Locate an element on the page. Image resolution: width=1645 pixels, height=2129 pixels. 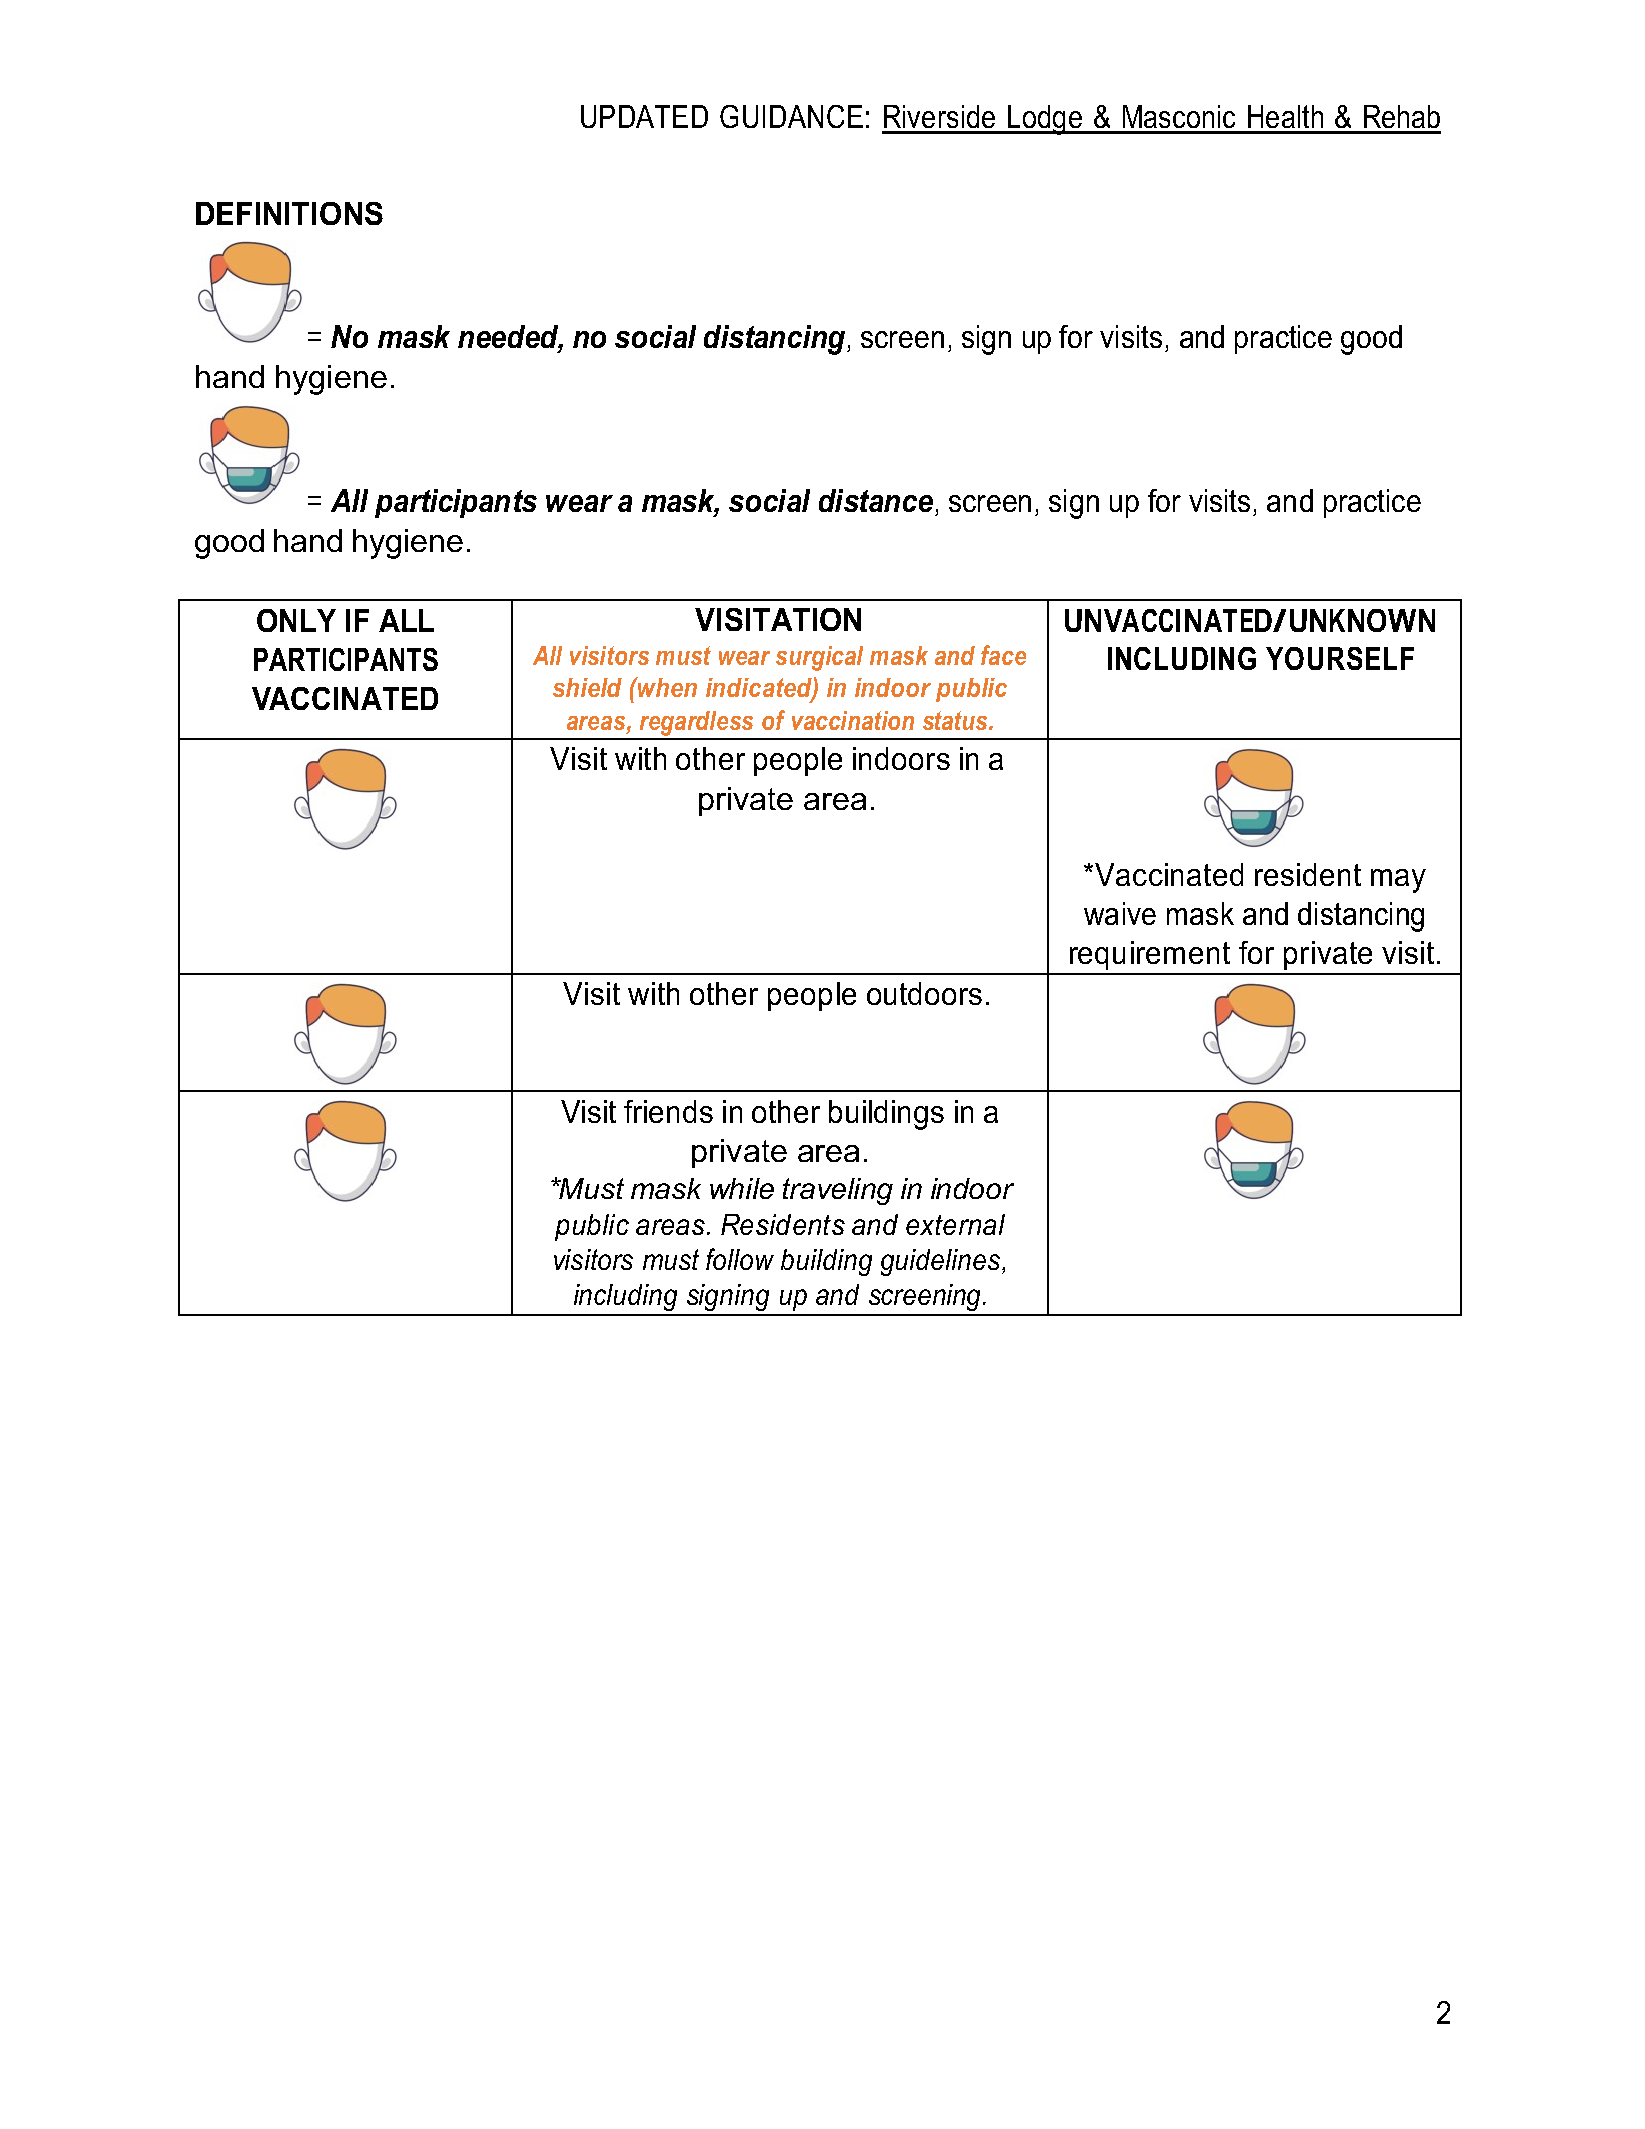
DEFINITIONS is located at coordinates (289, 213).
